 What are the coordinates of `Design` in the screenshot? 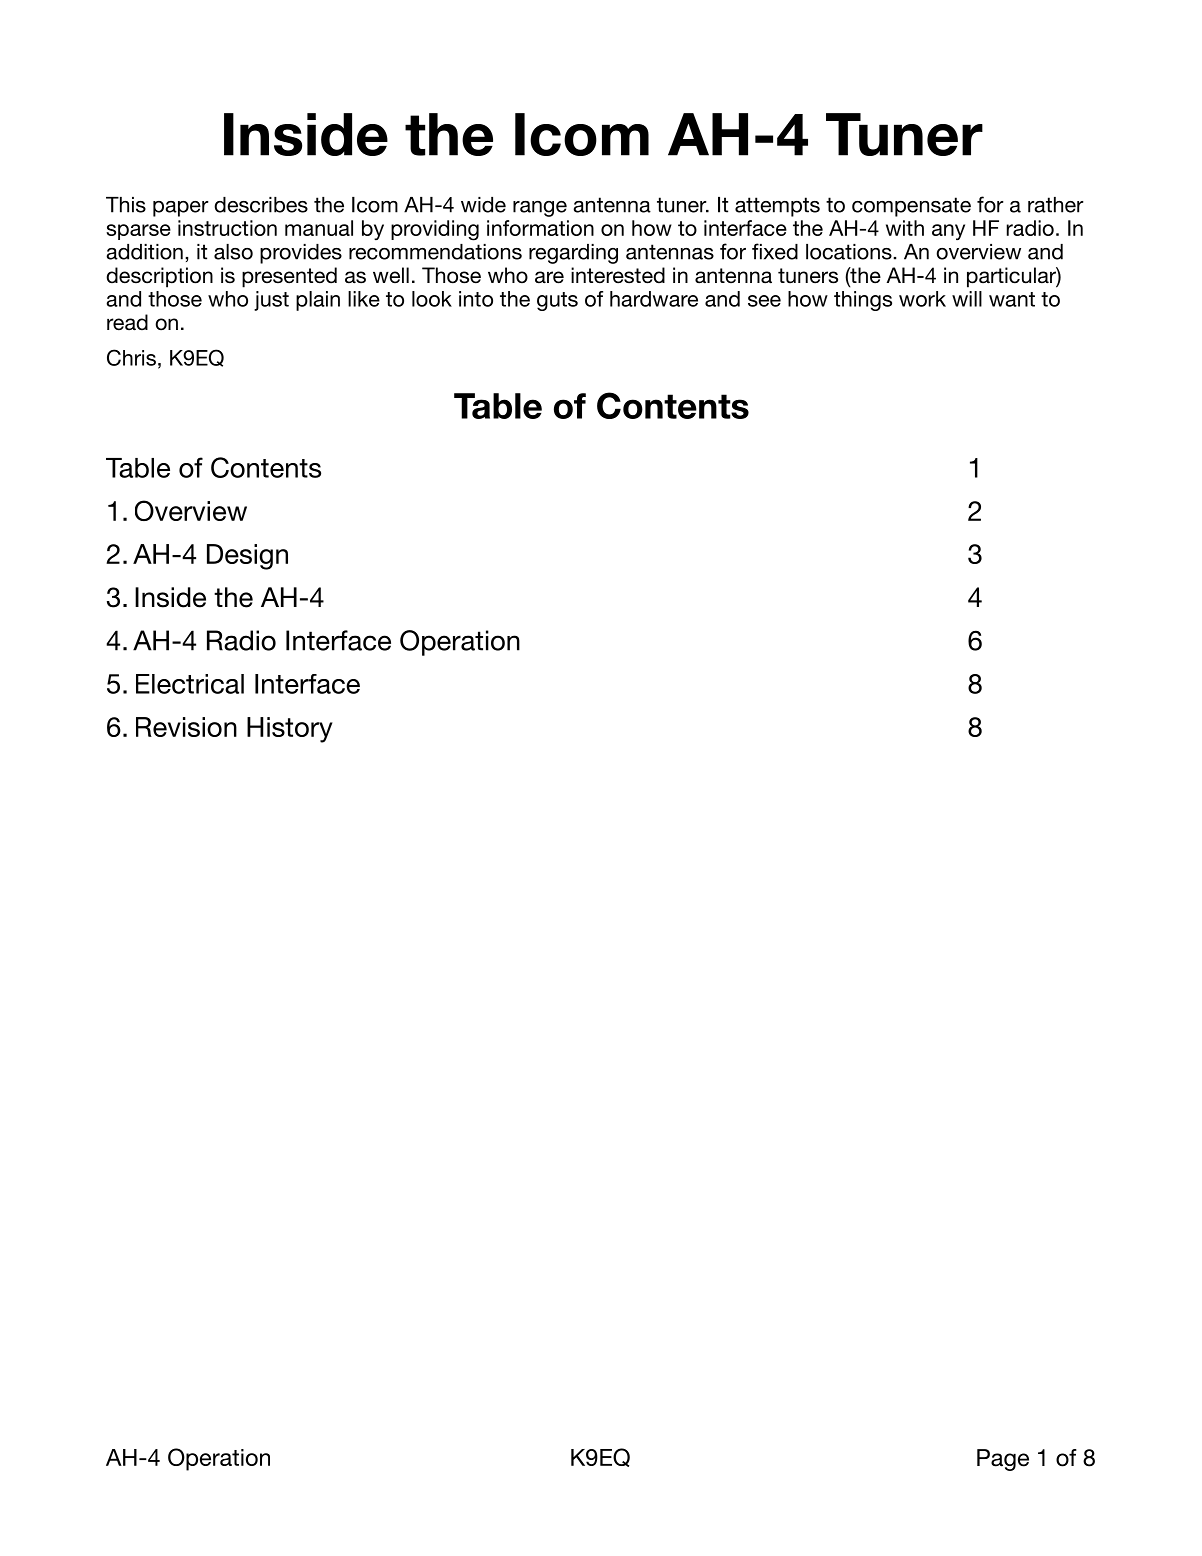 It's located at (247, 557).
